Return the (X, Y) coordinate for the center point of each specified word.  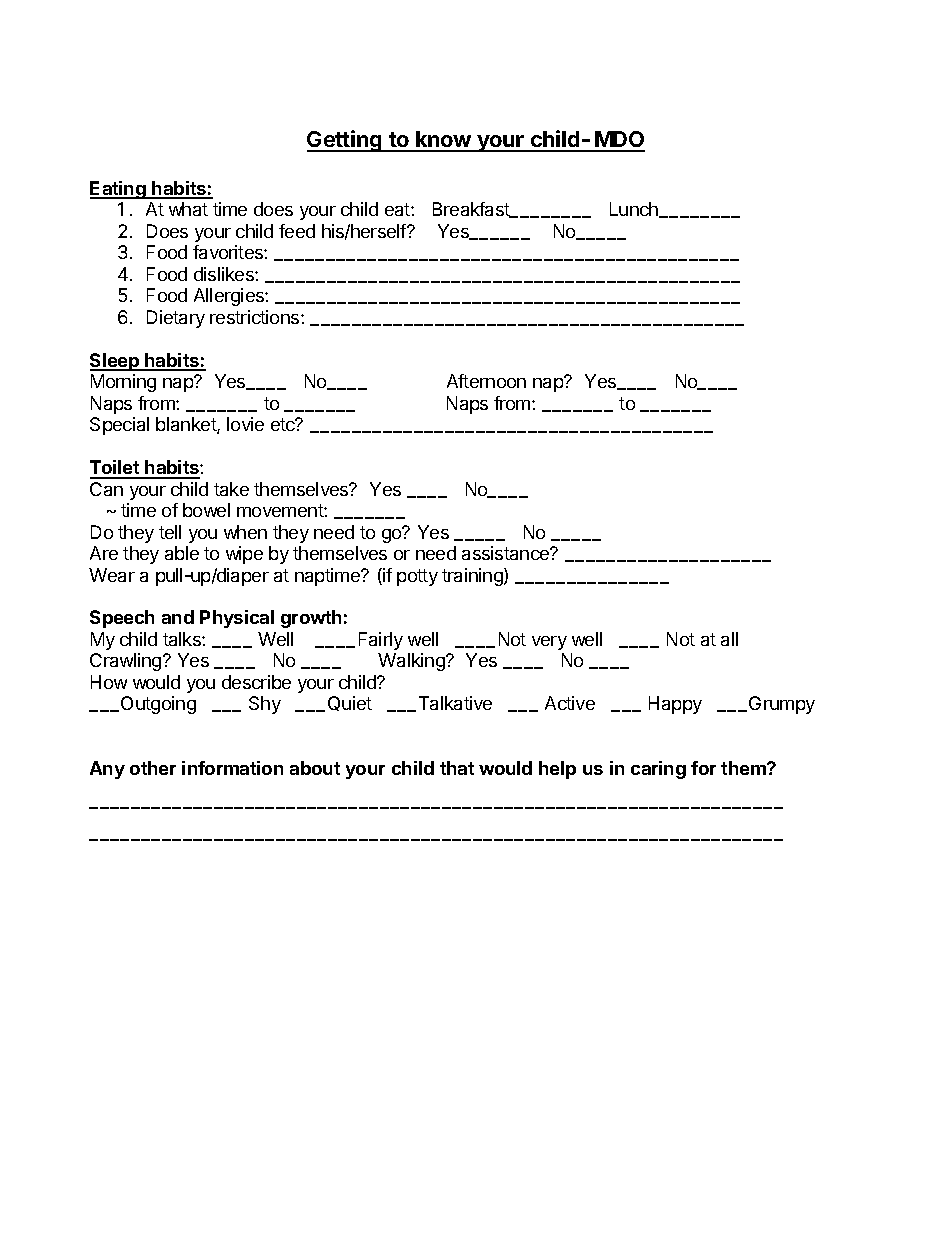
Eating (119, 190)
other (153, 768)
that (457, 768)
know (444, 141)
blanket (187, 425)
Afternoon (486, 381)
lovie (245, 424)
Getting (345, 141)
